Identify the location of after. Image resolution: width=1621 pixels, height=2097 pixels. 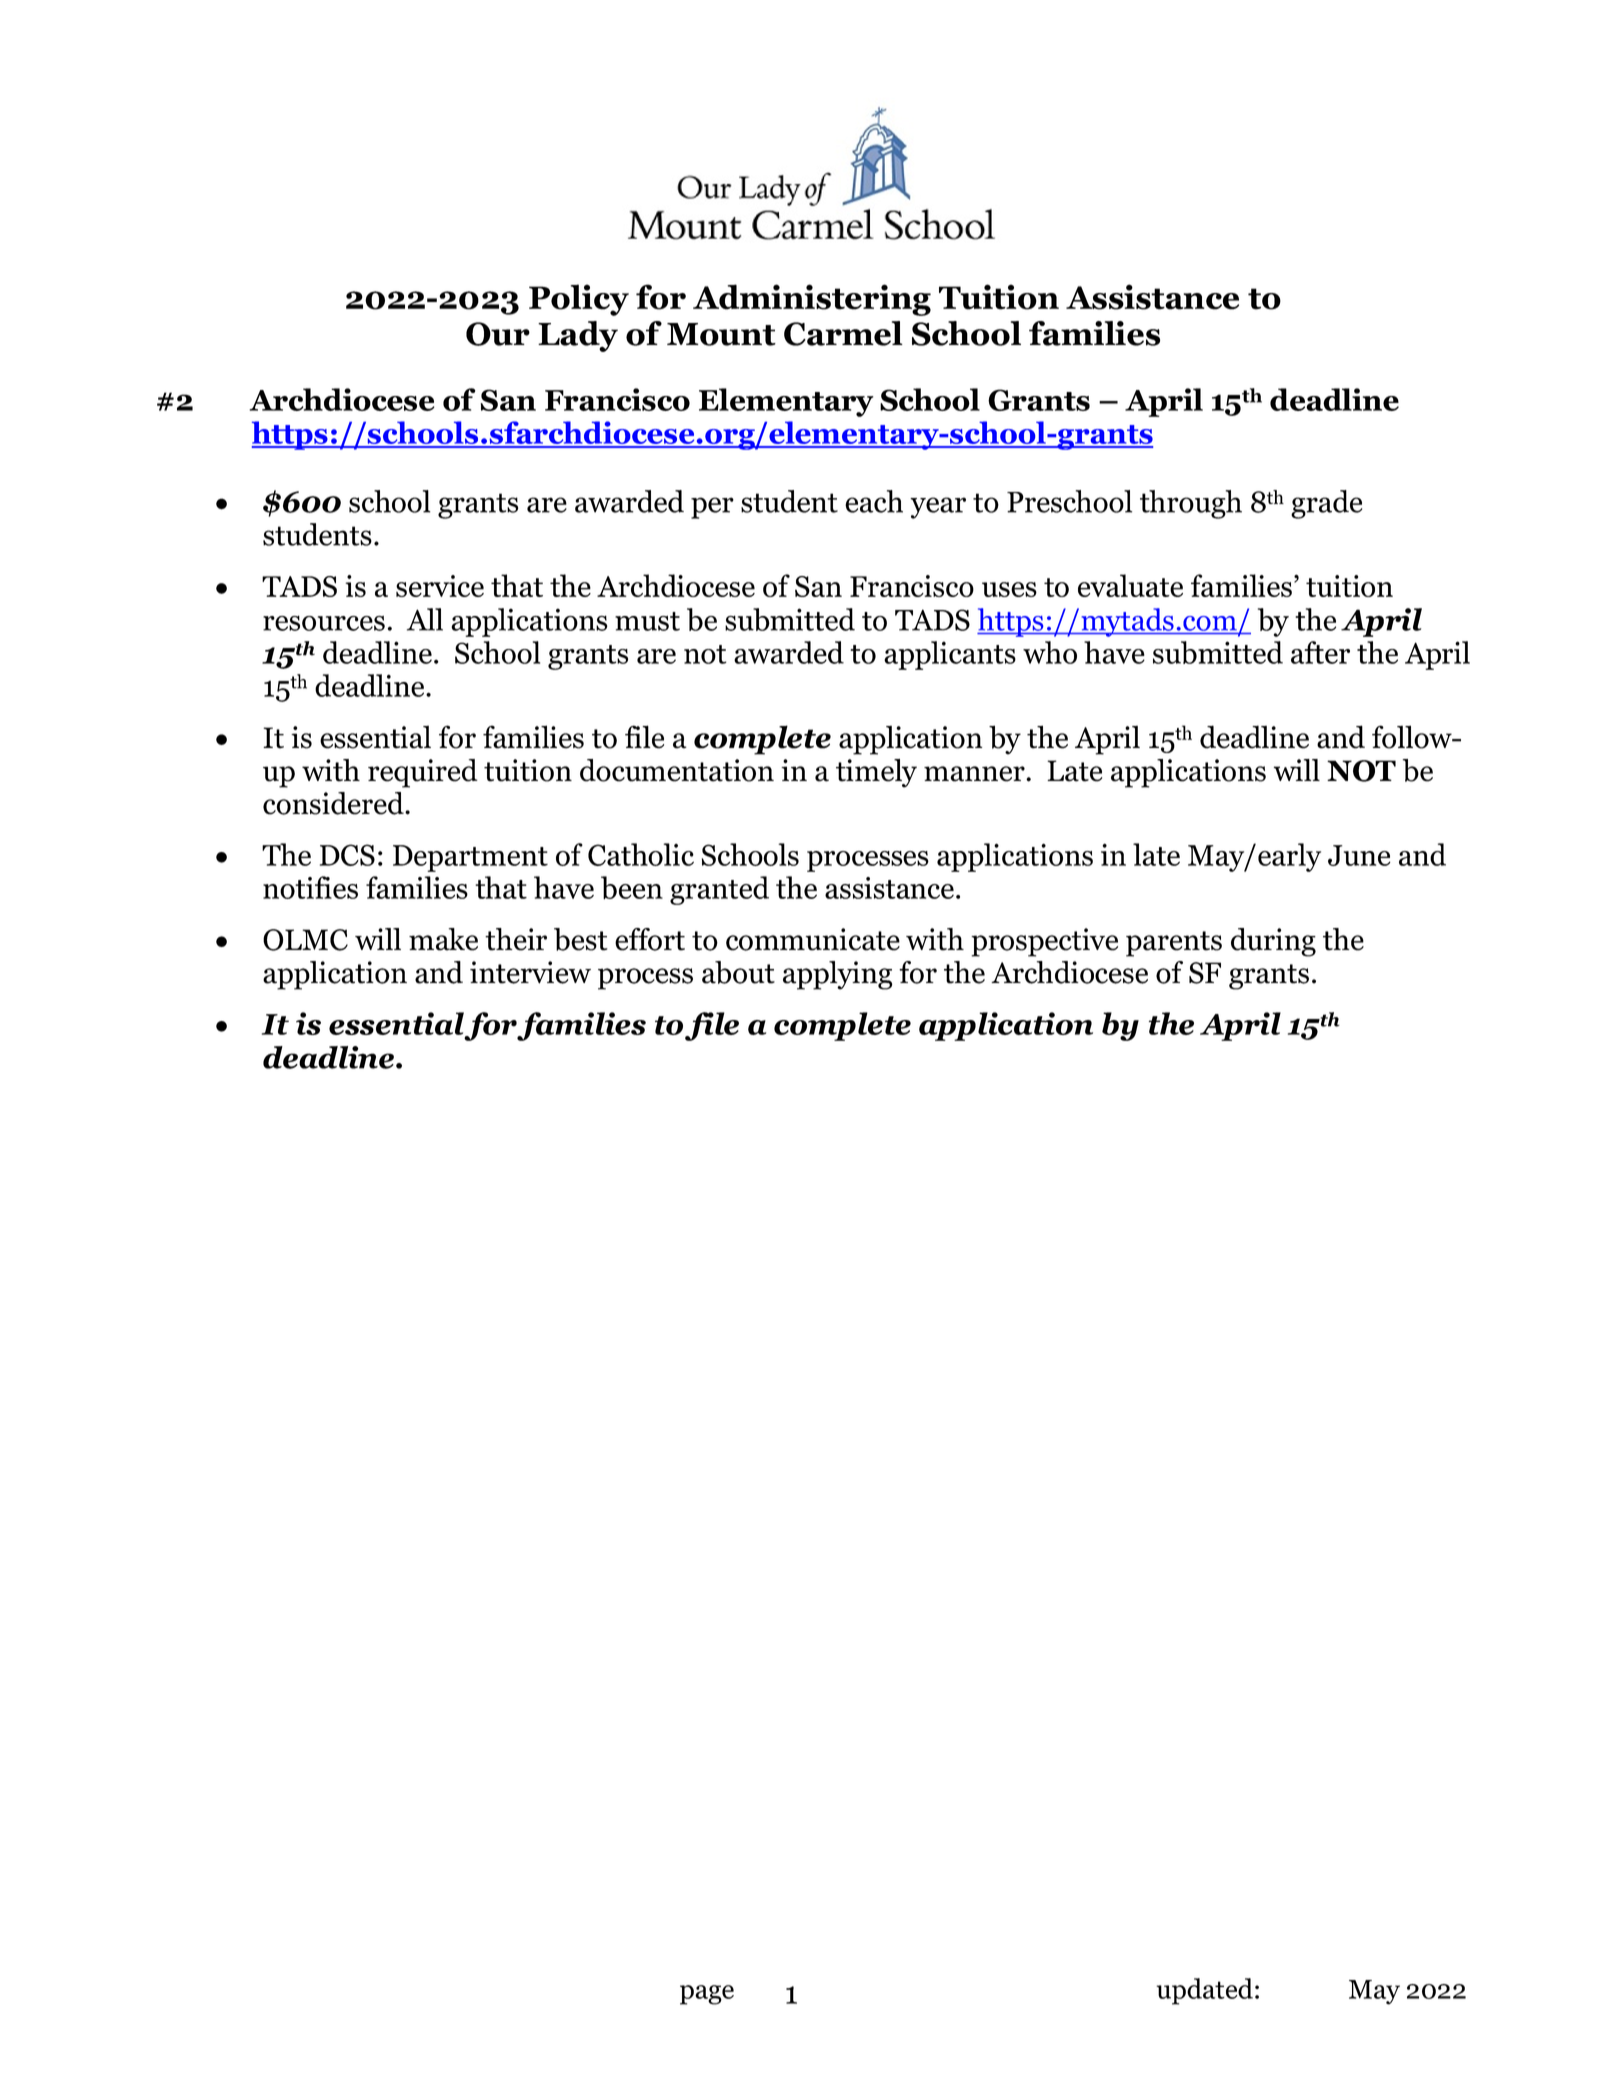
(1320, 652).
